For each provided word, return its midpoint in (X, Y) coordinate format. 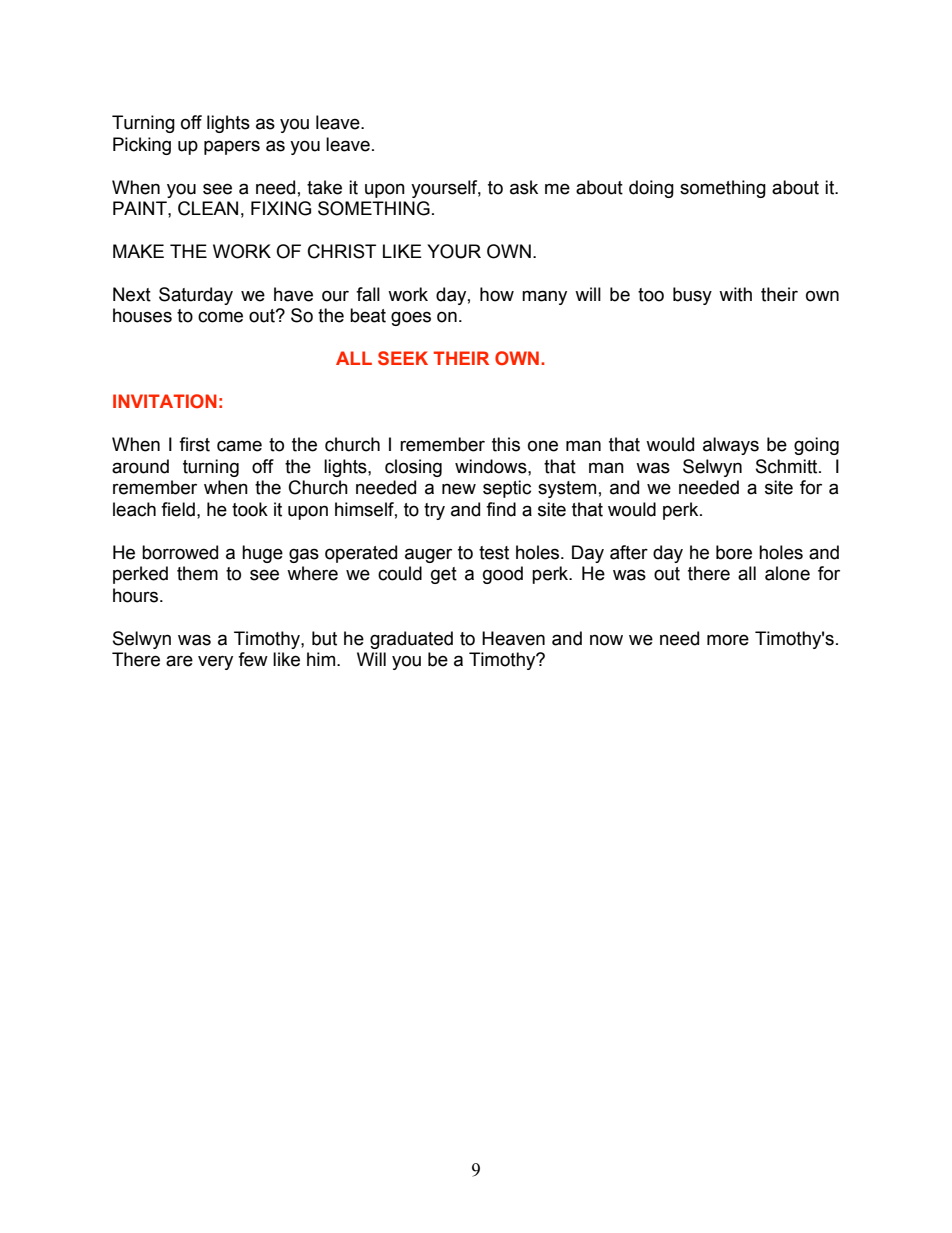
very (215, 662)
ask (524, 187)
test (494, 553)
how (497, 294)
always (731, 446)
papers (232, 147)
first (194, 444)
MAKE (138, 251)
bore (734, 552)
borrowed (180, 552)
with (735, 294)
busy (692, 296)
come (220, 317)
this (506, 444)
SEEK (403, 358)
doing (651, 189)
